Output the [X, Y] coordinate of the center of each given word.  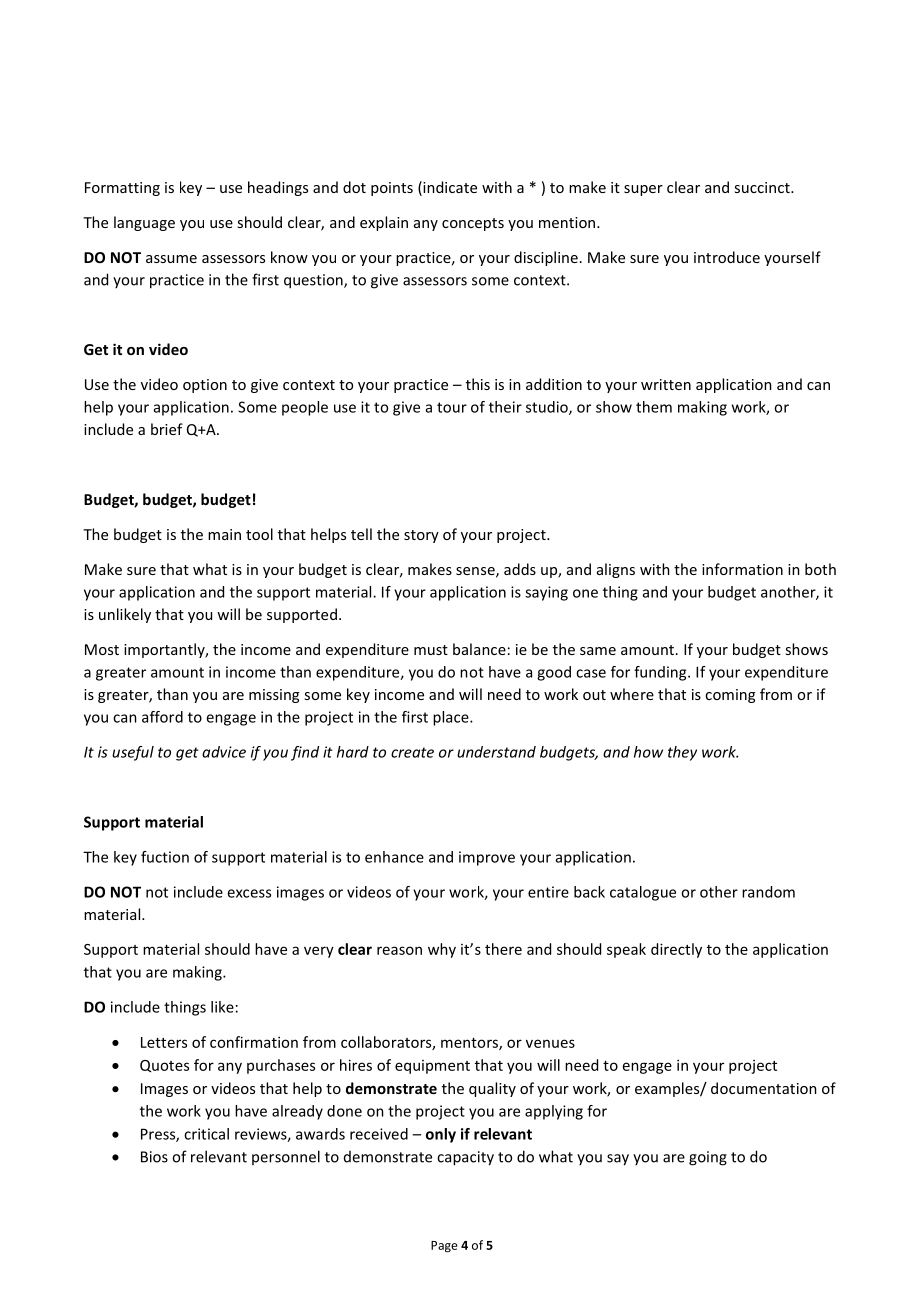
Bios [154, 1157]
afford [162, 717]
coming [730, 696]
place [452, 718]
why [442, 950]
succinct [763, 187]
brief [167, 429]
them [654, 407]
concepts [473, 224]
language [144, 223]
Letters [164, 1042]
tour [452, 407]
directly [676, 950]
